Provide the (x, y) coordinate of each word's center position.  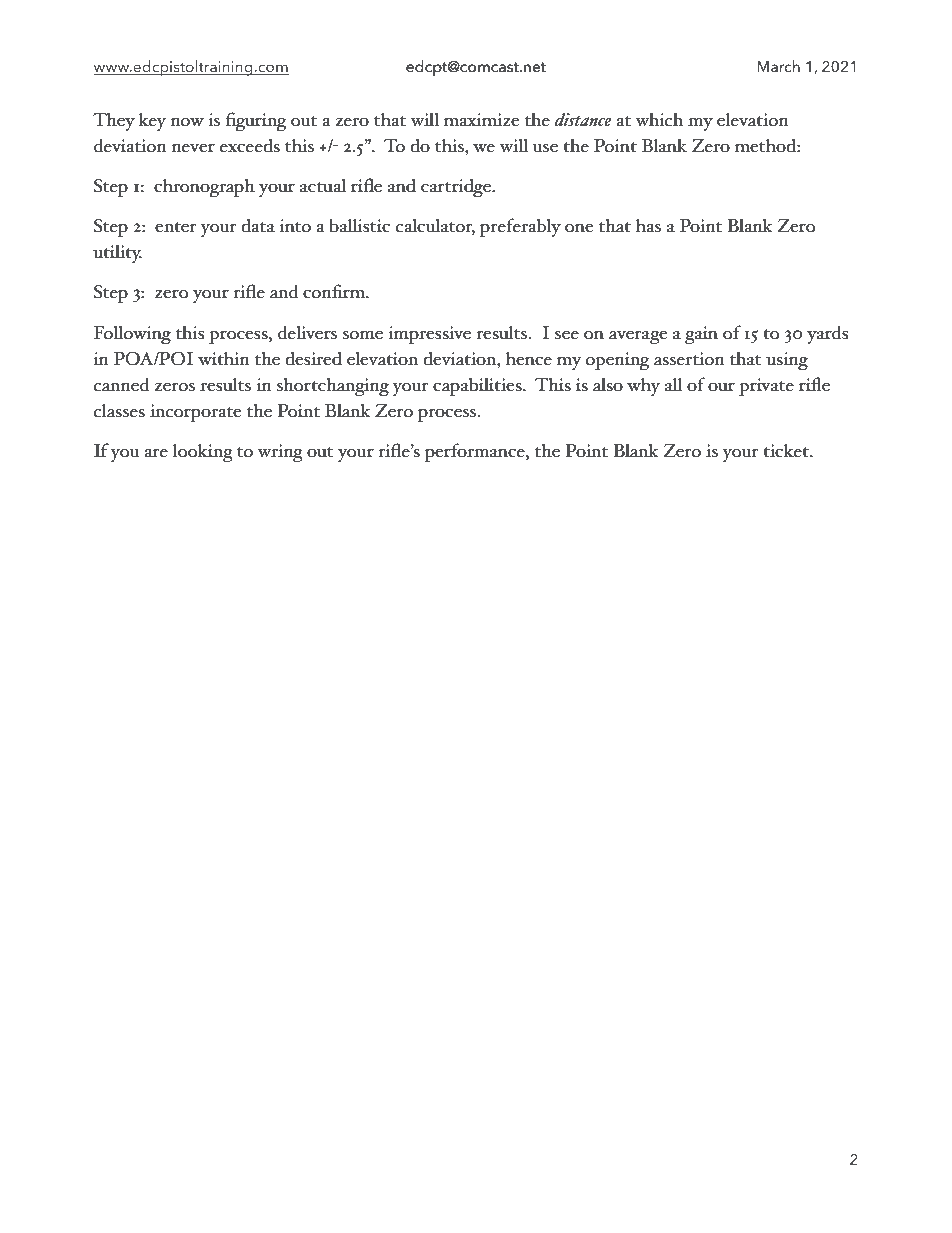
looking (203, 453)
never (193, 148)
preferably (520, 227)
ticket (787, 451)
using (787, 361)
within (224, 359)
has (648, 226)
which (659, 119)
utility (117, 254)
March (778, 66)
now (187, 122)
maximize (481, 120)
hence (529, 359)
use (545, 148)
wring (280, 453)
